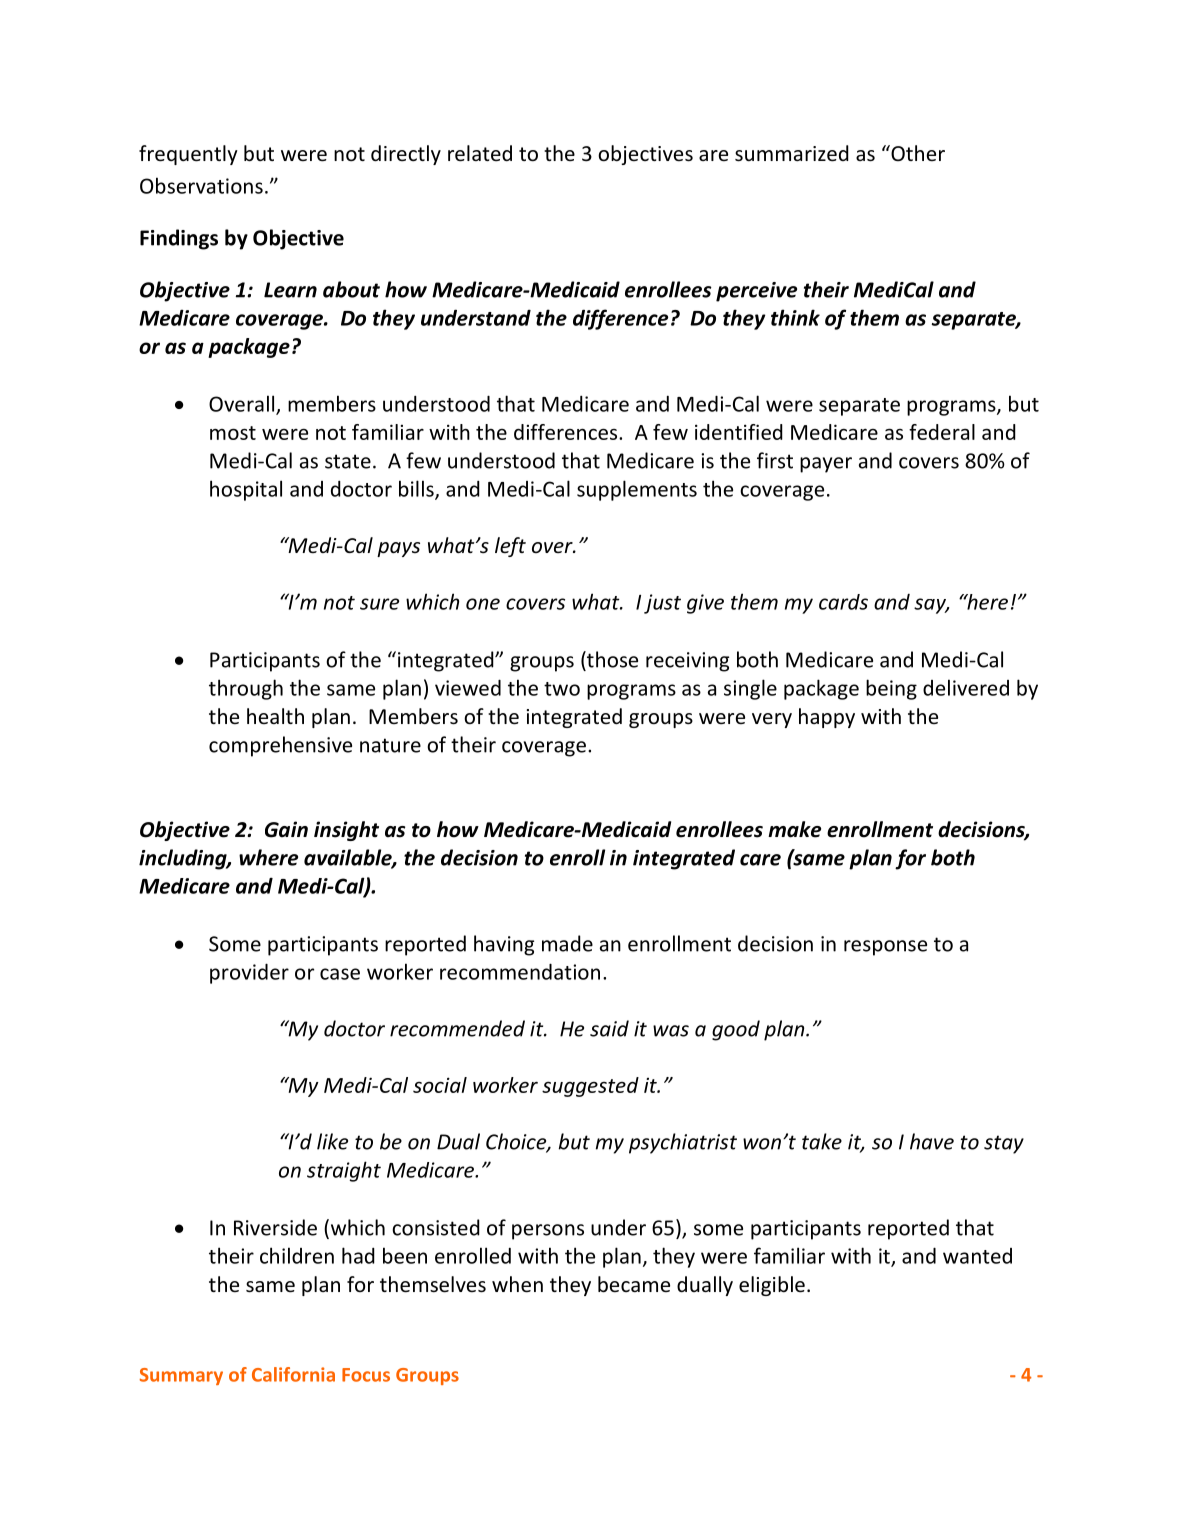  I want to click on related, so click(480, 153).
